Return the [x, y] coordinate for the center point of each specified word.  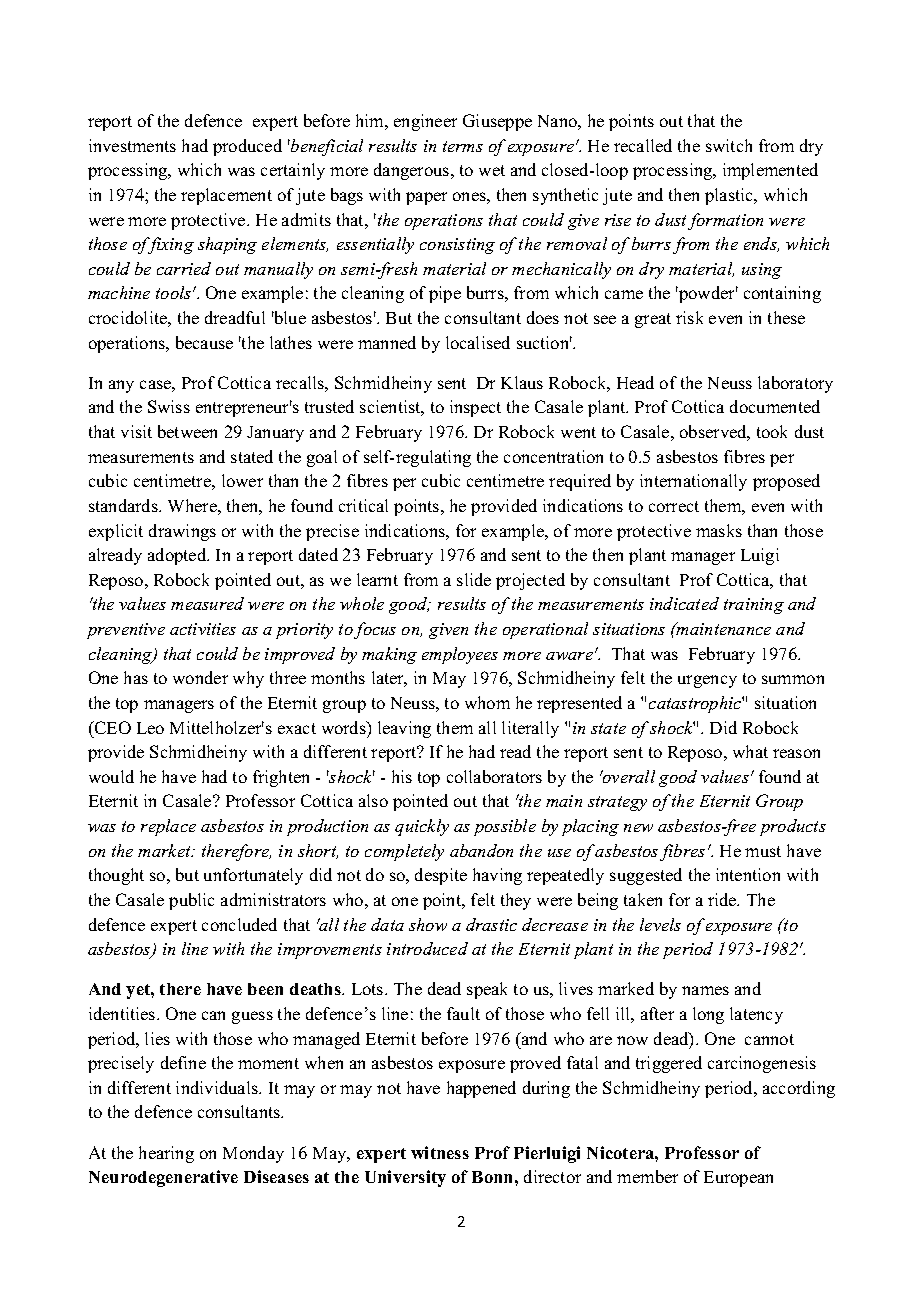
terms [463, 146]
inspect [475, 408]
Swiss [169, 406]
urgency [707, 681]
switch [729, 145]
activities [203, 629]
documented [775, 406]
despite [441, 876]
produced [247, 147]
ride [723, 899]
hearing [166, 1154]
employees [460, 655]
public [191, 901]
